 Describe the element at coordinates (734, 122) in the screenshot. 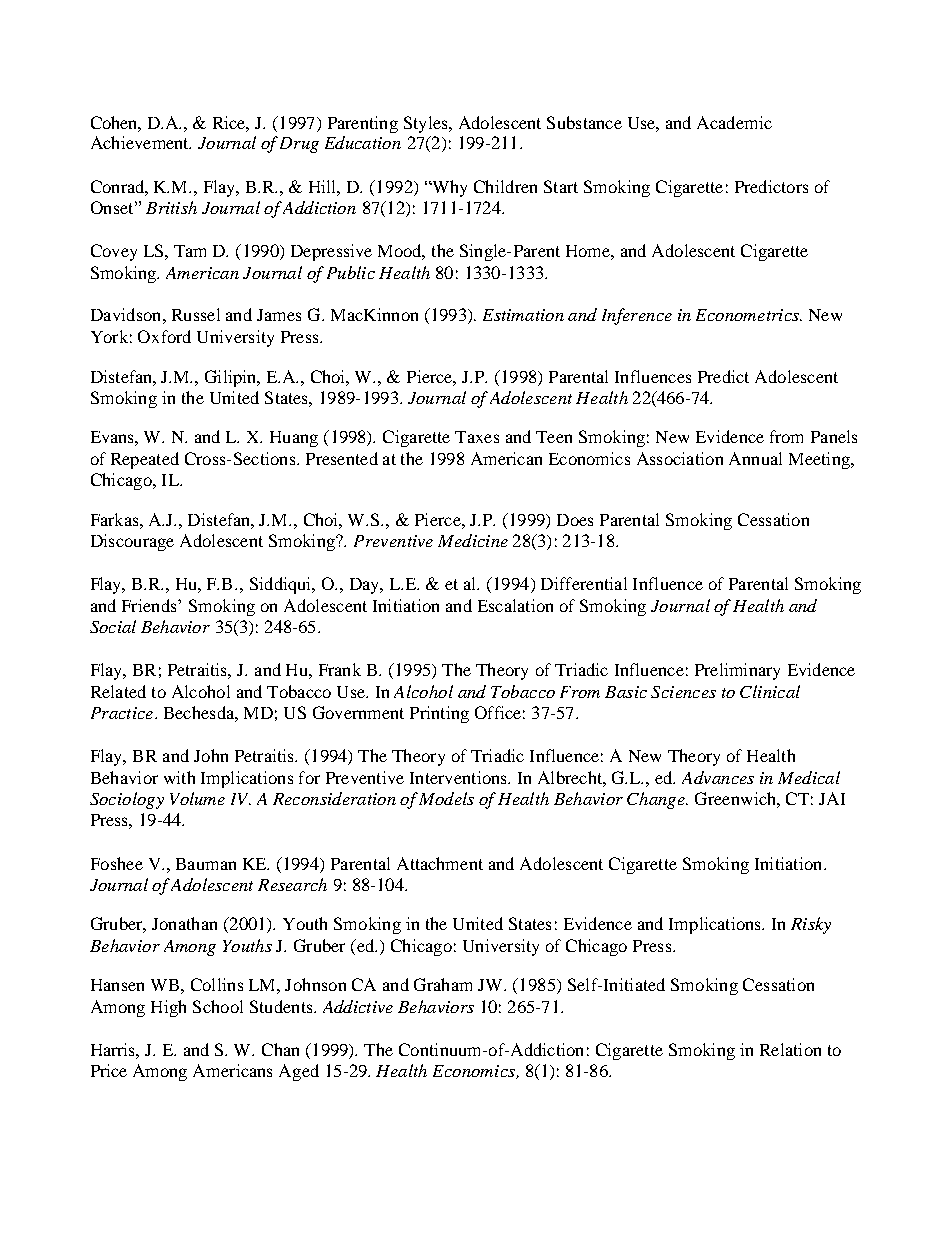

I see `Academic` at that location.
